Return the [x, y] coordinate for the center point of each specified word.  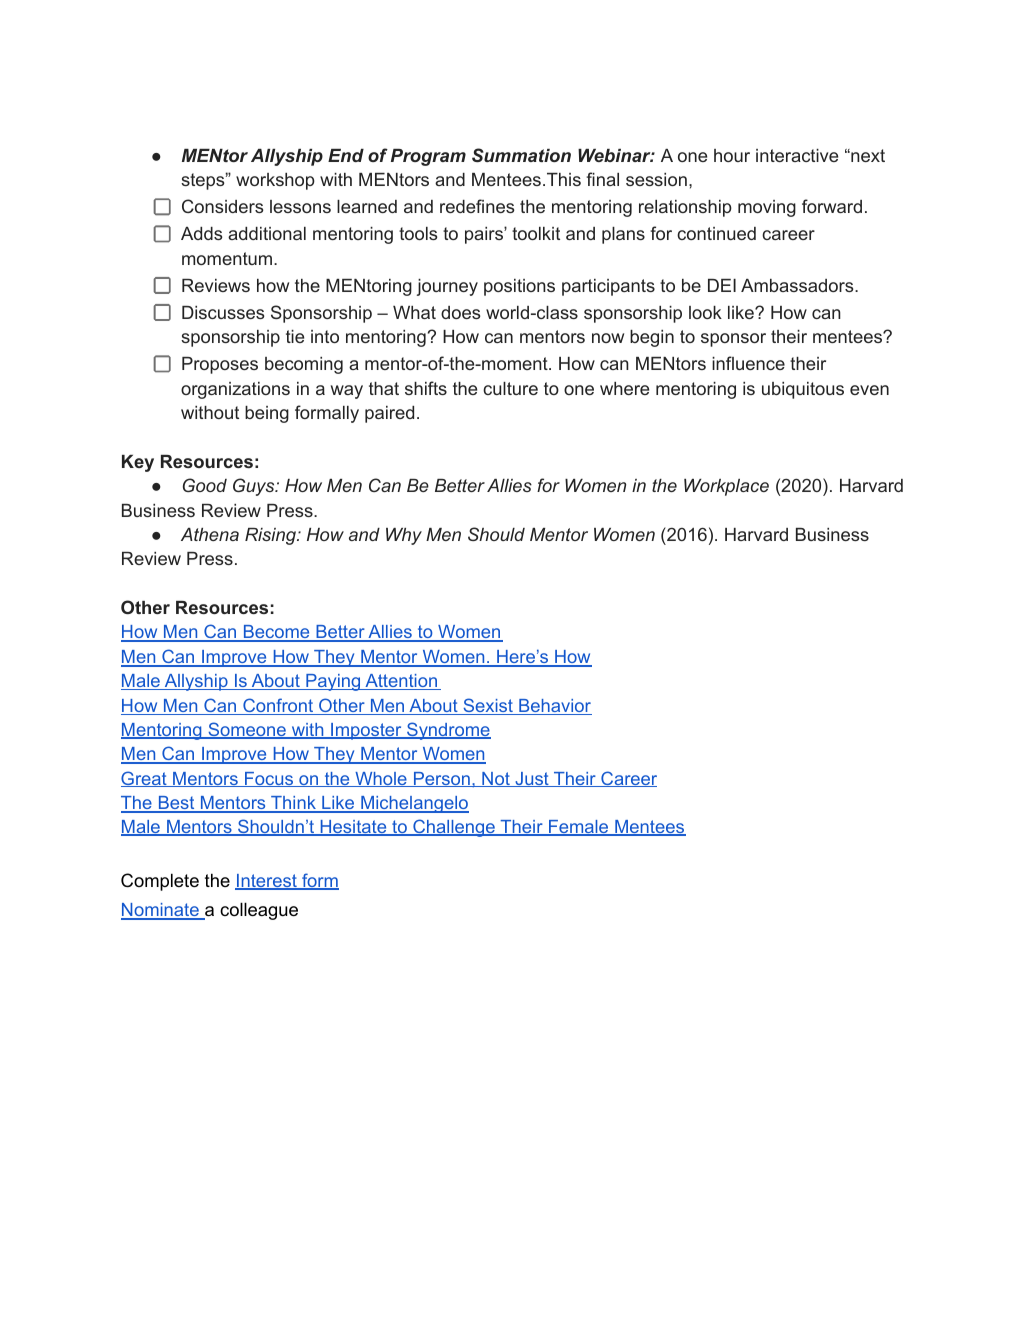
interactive [797, 155]
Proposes [220, 365]
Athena [210, 534]
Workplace [726, 487]
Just [532, 779]
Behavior [554, 707]
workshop [275, 181]
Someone [247, 730]
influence [748, 363]
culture [510, 388]
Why [404, 536]
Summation [521, 155]
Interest [267, 882]
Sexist [488, 706]
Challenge [454, 828]
